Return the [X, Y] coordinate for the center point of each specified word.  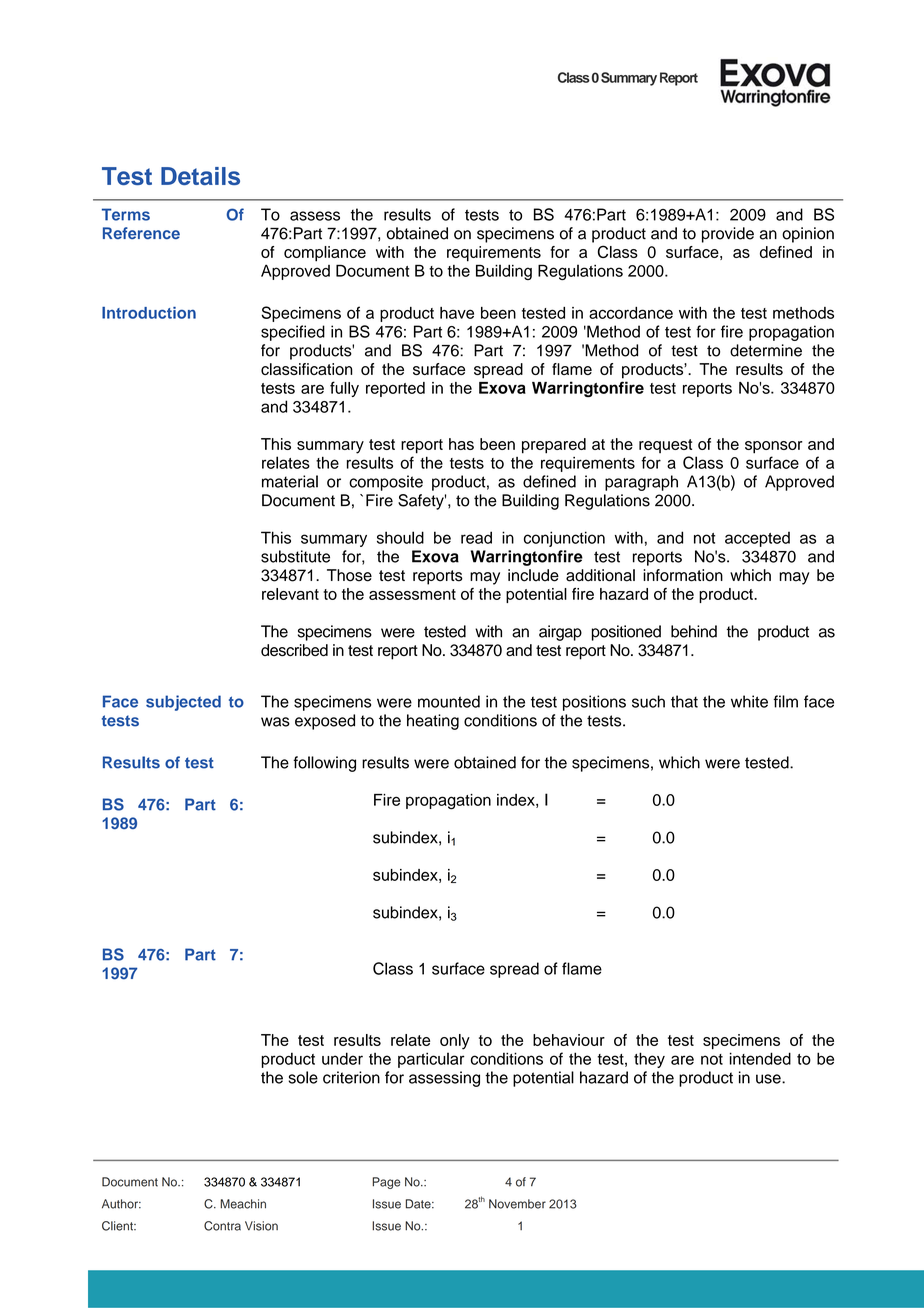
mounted [449, 701]
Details [200, 176]
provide [728, 235]
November [517, 1204]
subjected [183, 703]
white [749, 701]
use [769, 1079]
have [457, 313]
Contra [222, 1226]
